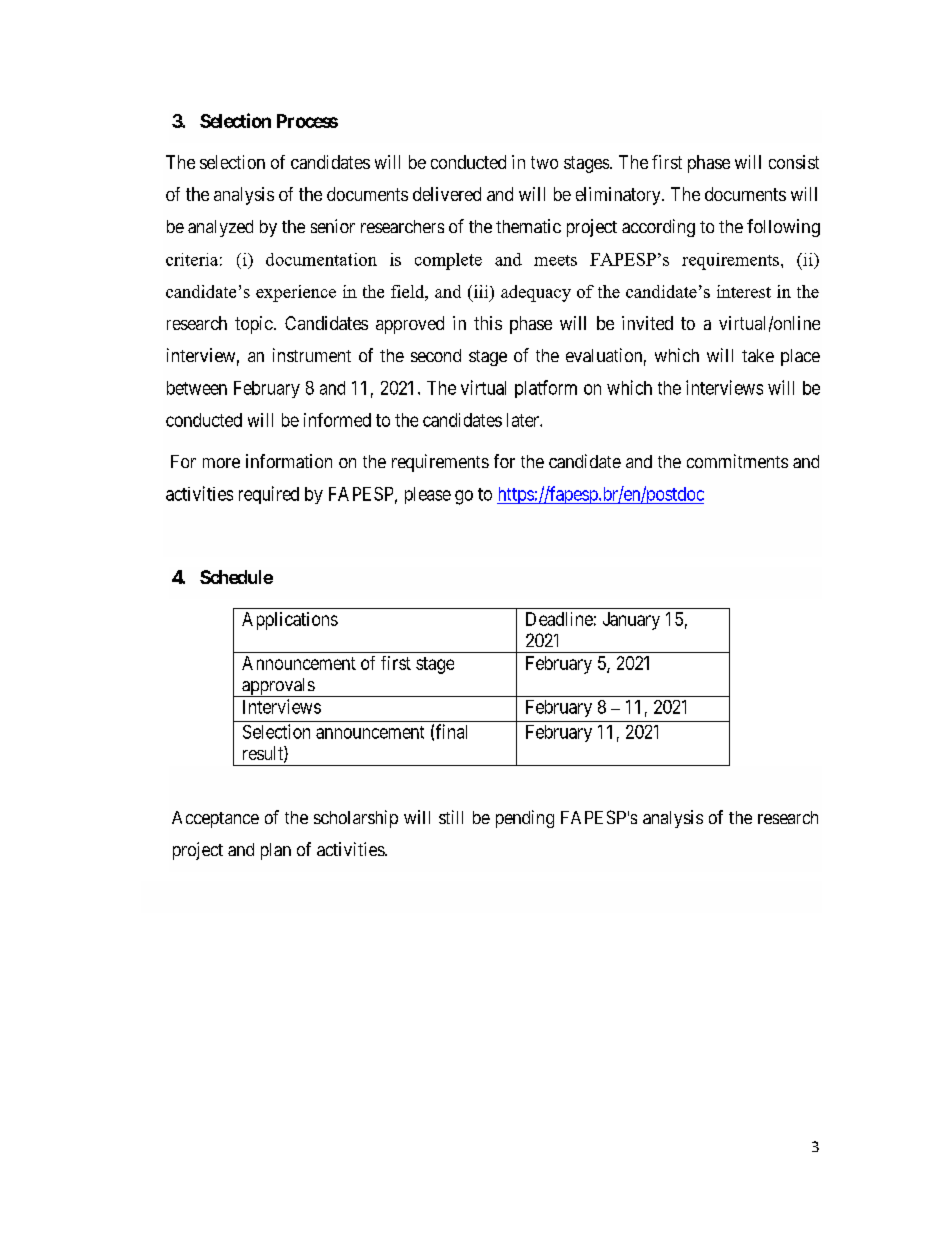 The width and height of the document is (952, 1233). Describe the element at coordinates (525, 819) in the document. I see `pending` at that location.
